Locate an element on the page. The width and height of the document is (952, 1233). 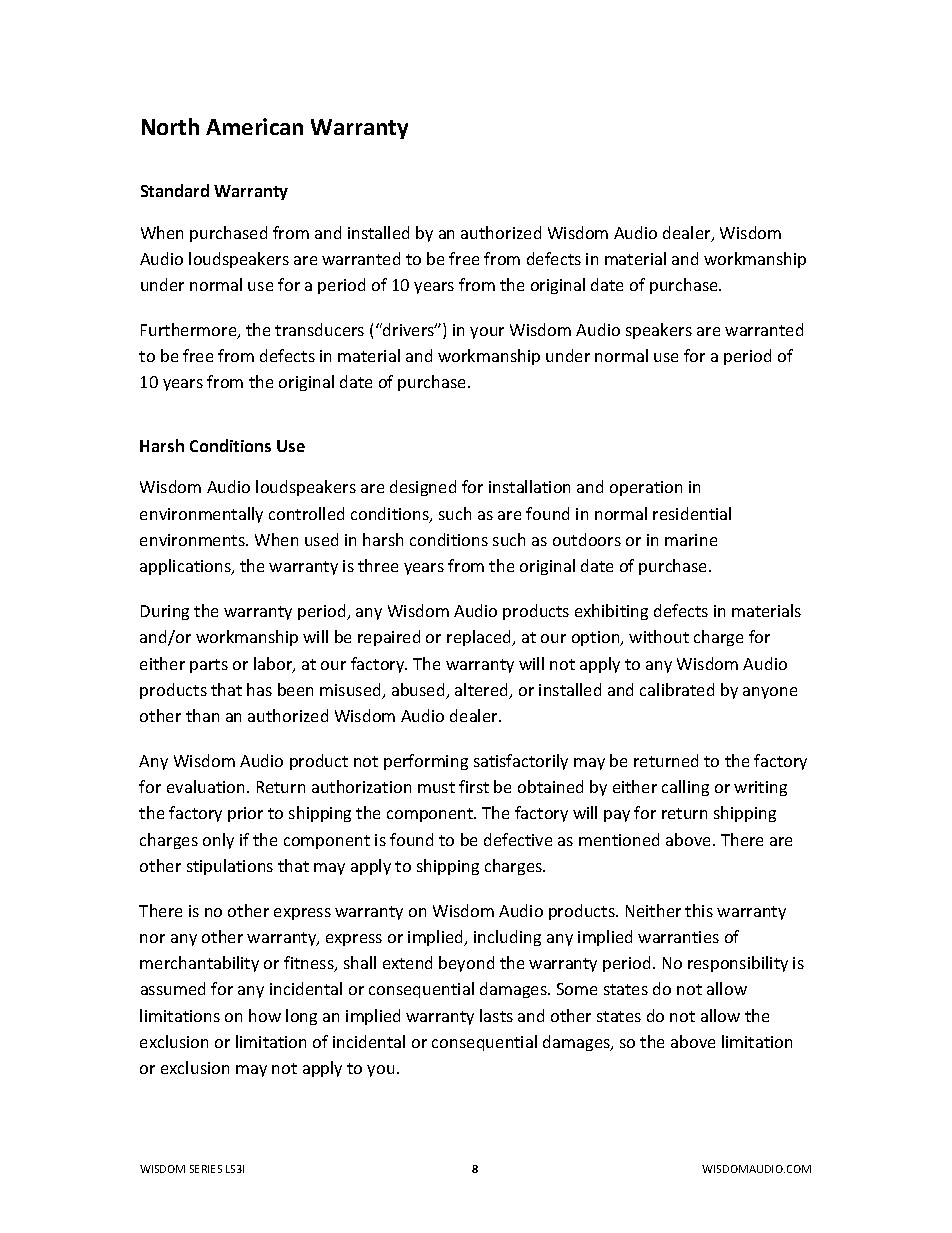
Furthermore is located at coordinates (190, 331).
